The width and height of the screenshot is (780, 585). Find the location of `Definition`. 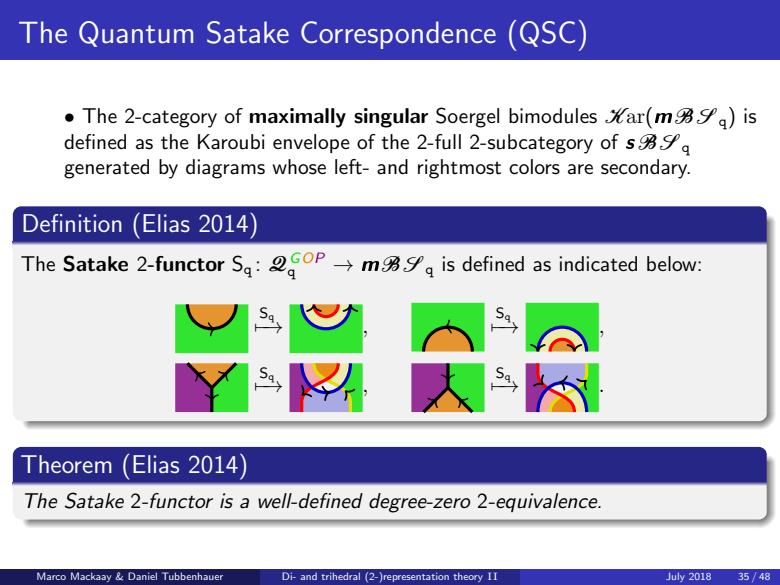

Definition is located at coordinates (72, 223).
